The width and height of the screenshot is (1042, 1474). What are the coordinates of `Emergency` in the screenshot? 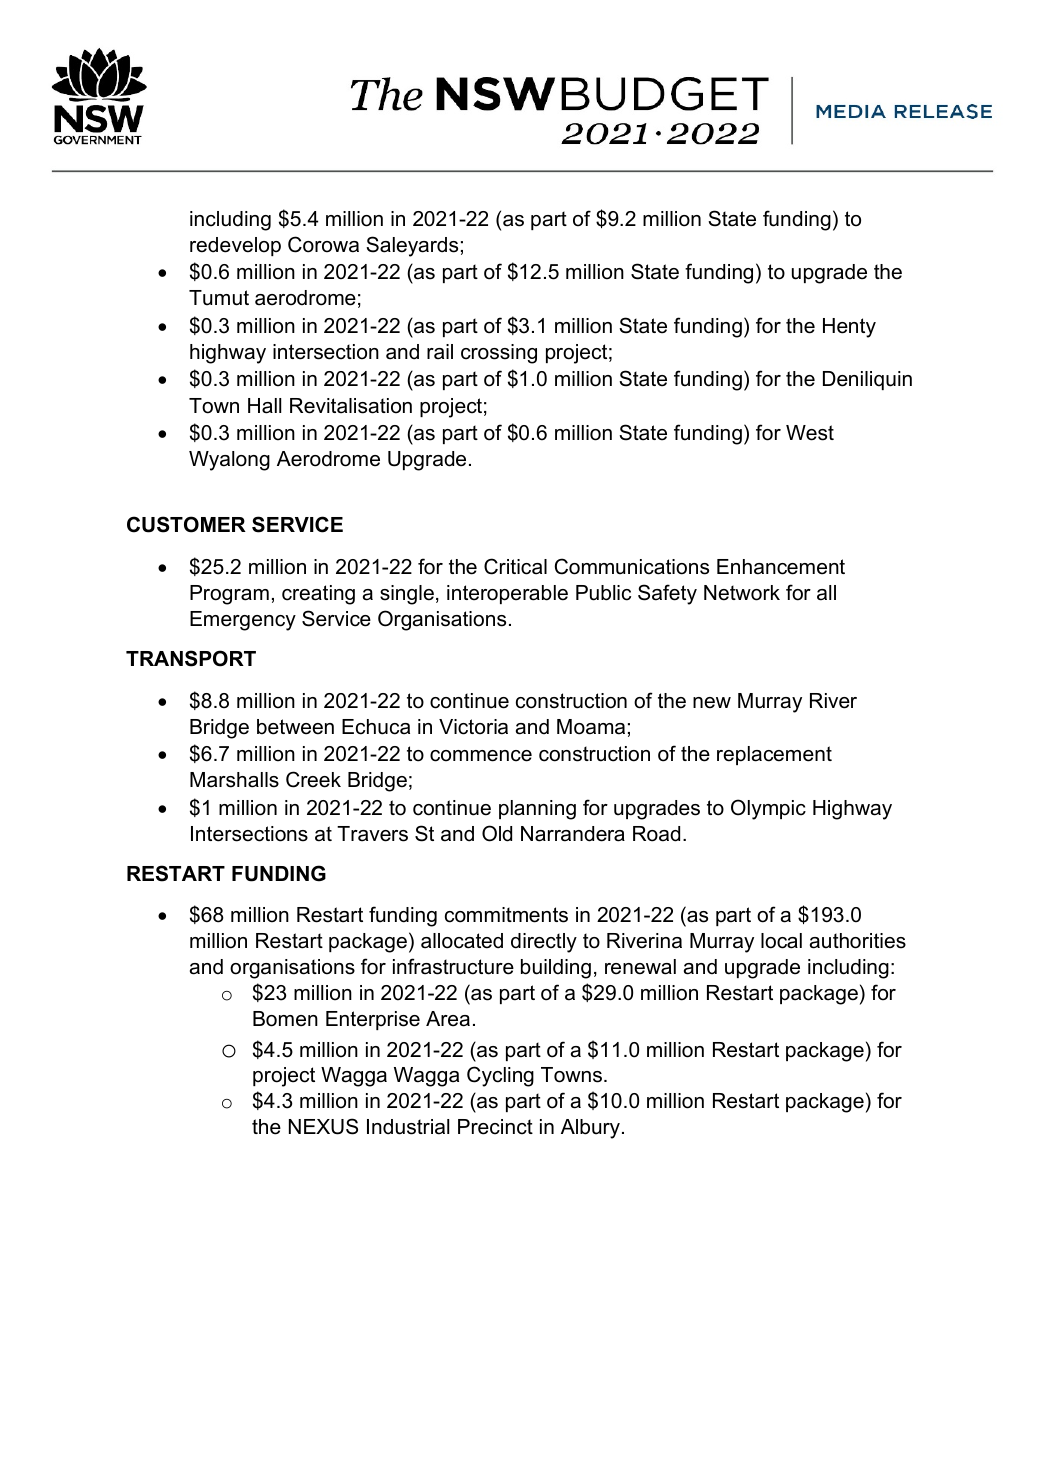 It's located at (243, 621).
